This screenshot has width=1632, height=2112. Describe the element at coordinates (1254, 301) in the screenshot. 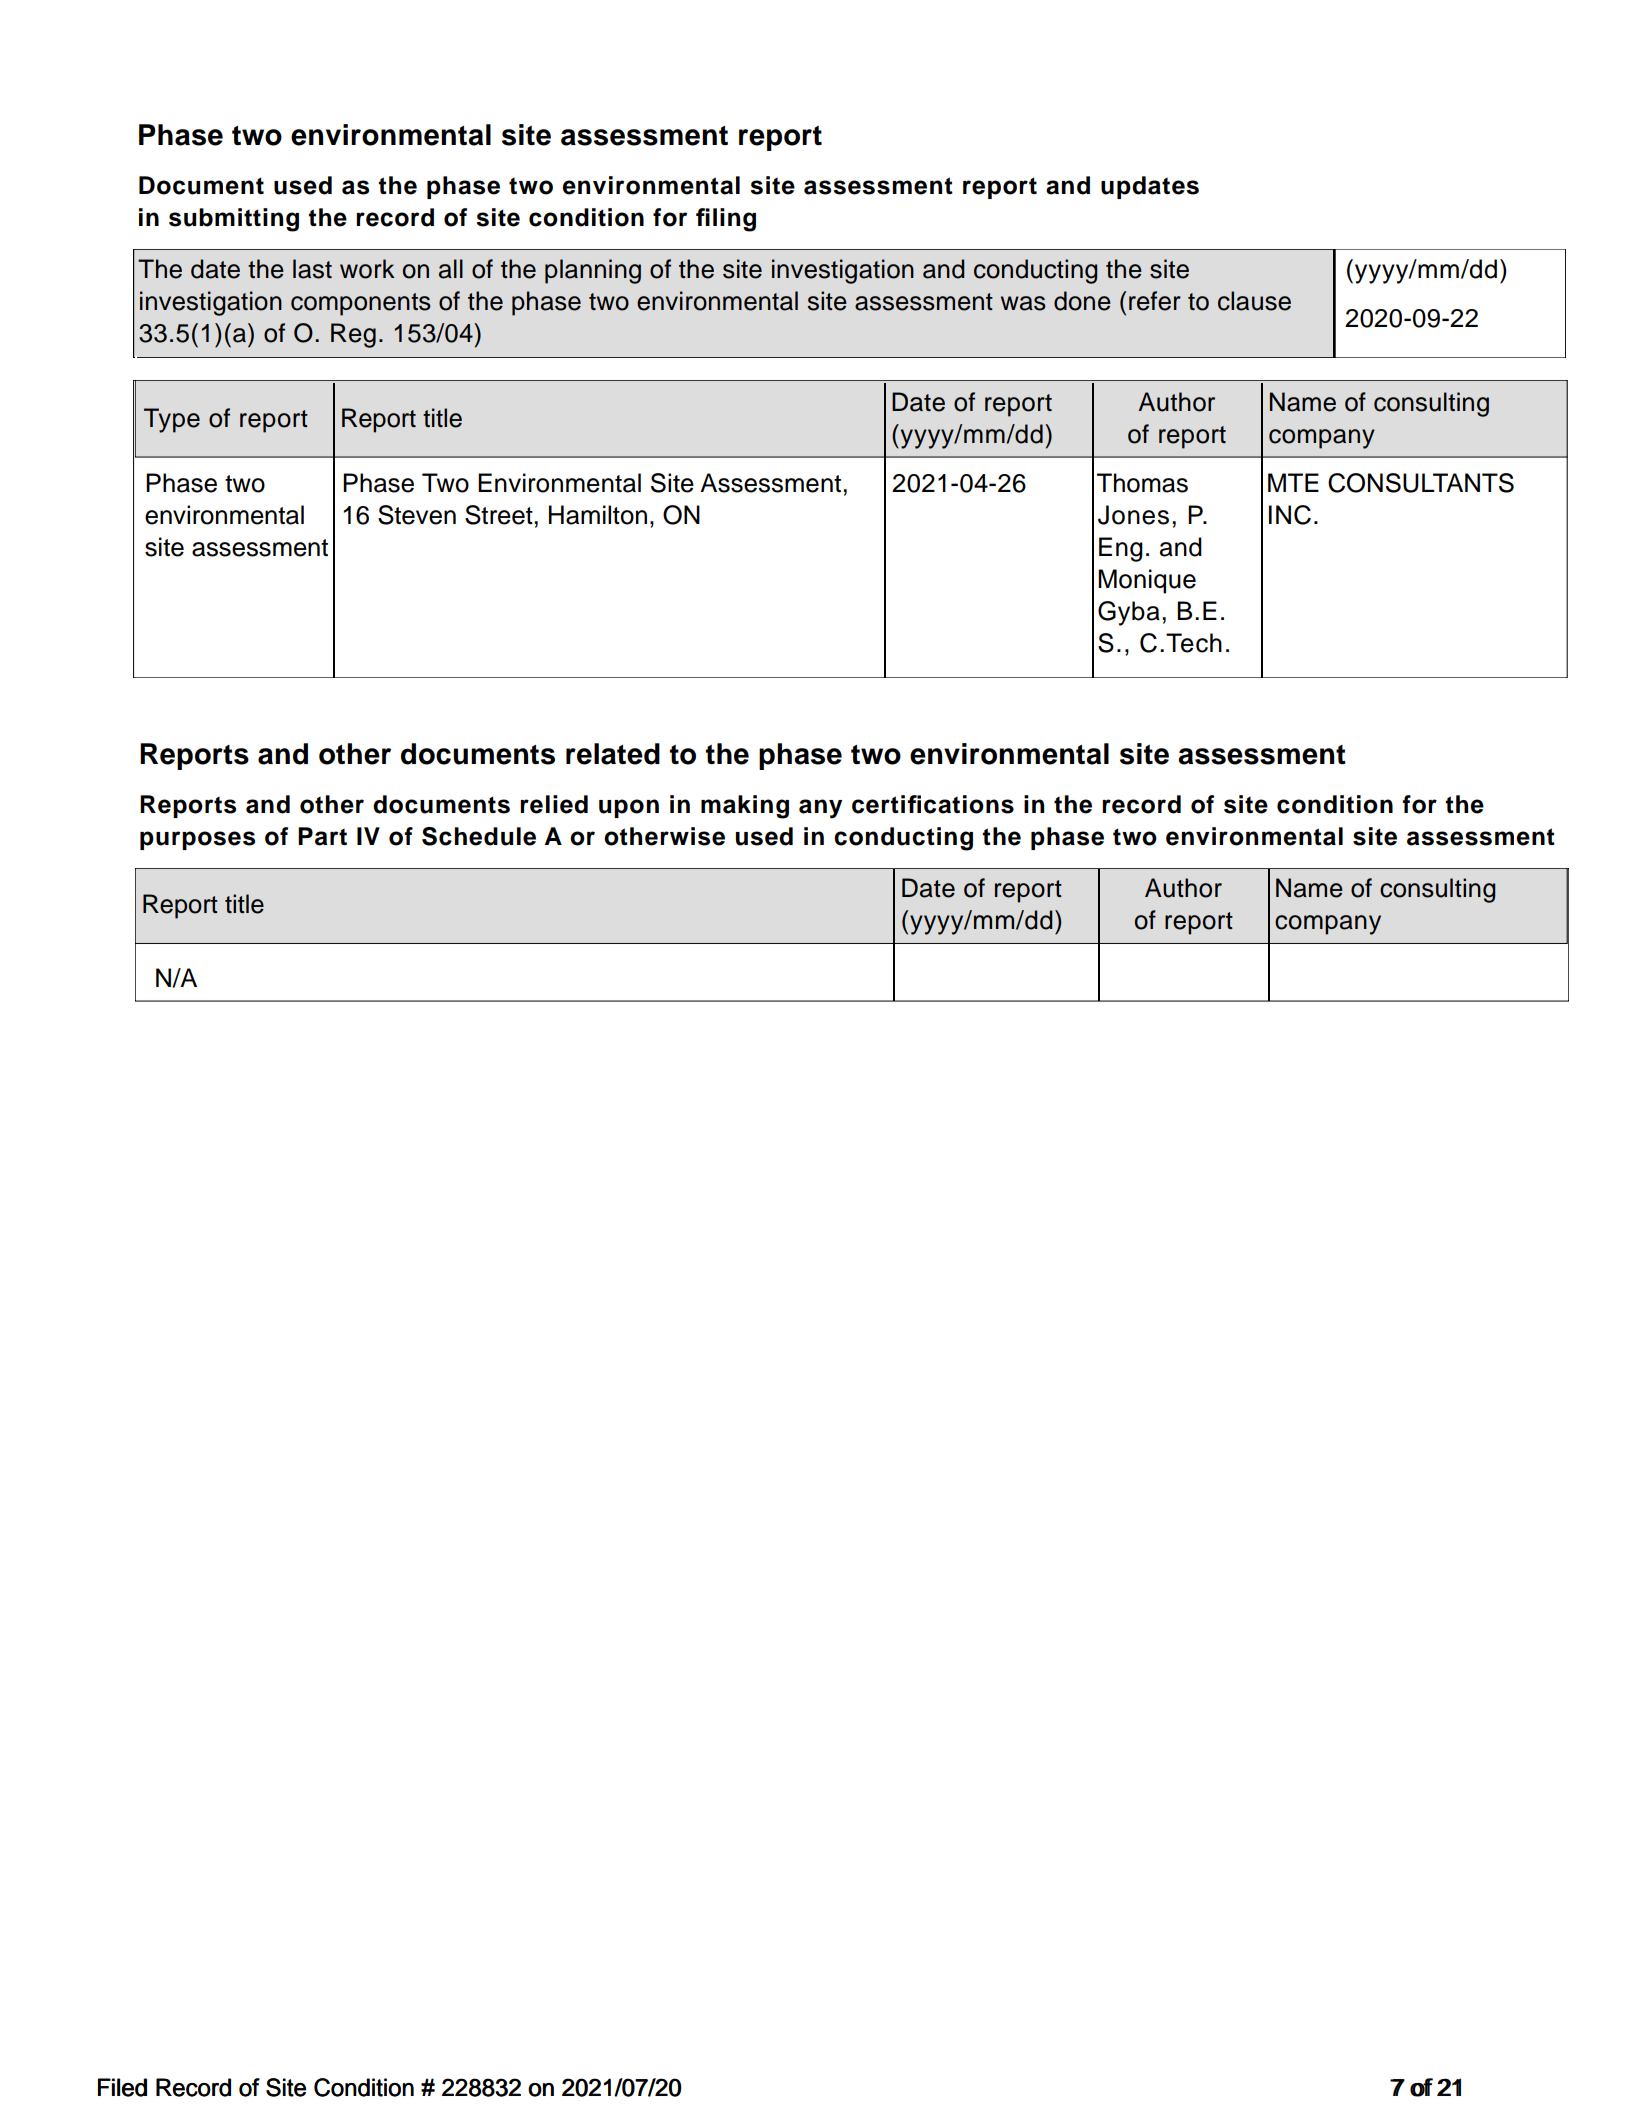

I see `clause` at that location.
